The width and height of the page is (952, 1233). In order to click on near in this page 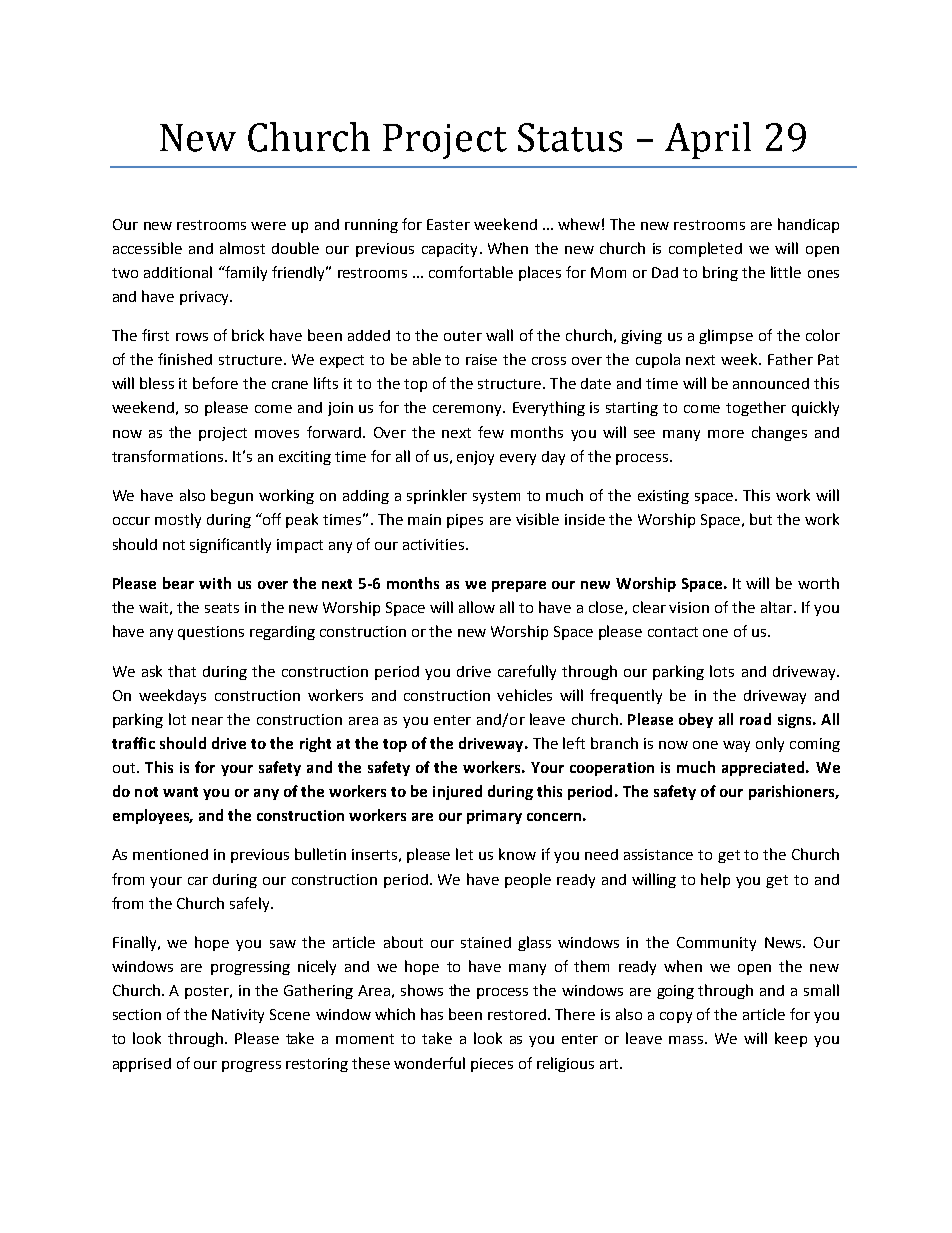, I will do `click(207, 721)`.
